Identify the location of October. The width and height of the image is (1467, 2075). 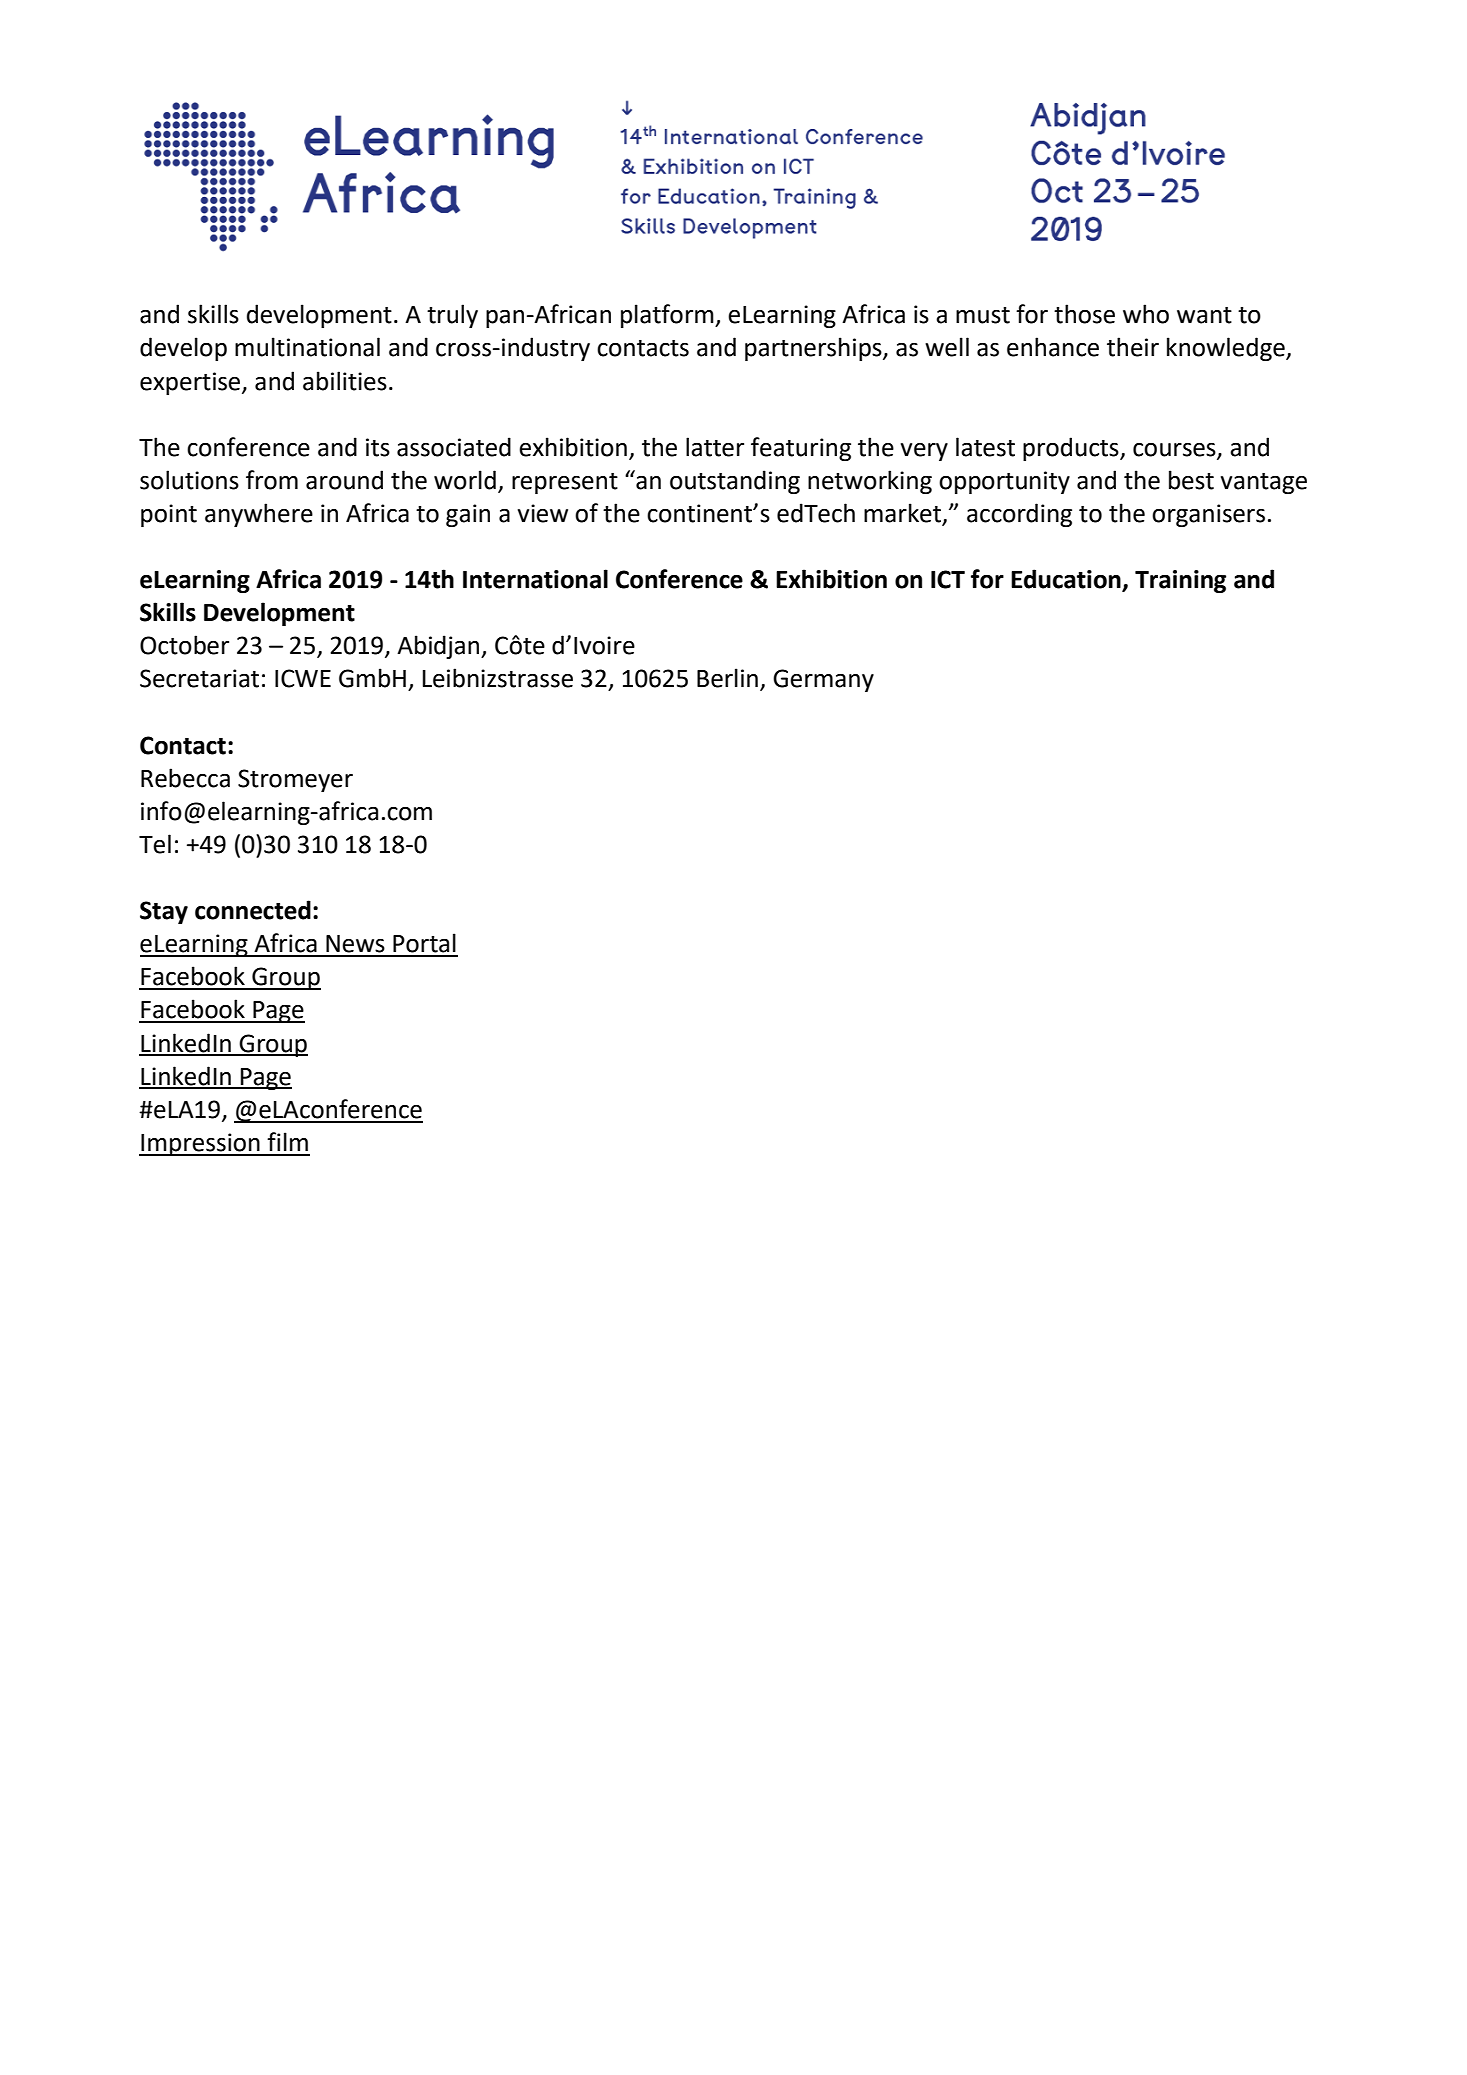
(184, 645).
